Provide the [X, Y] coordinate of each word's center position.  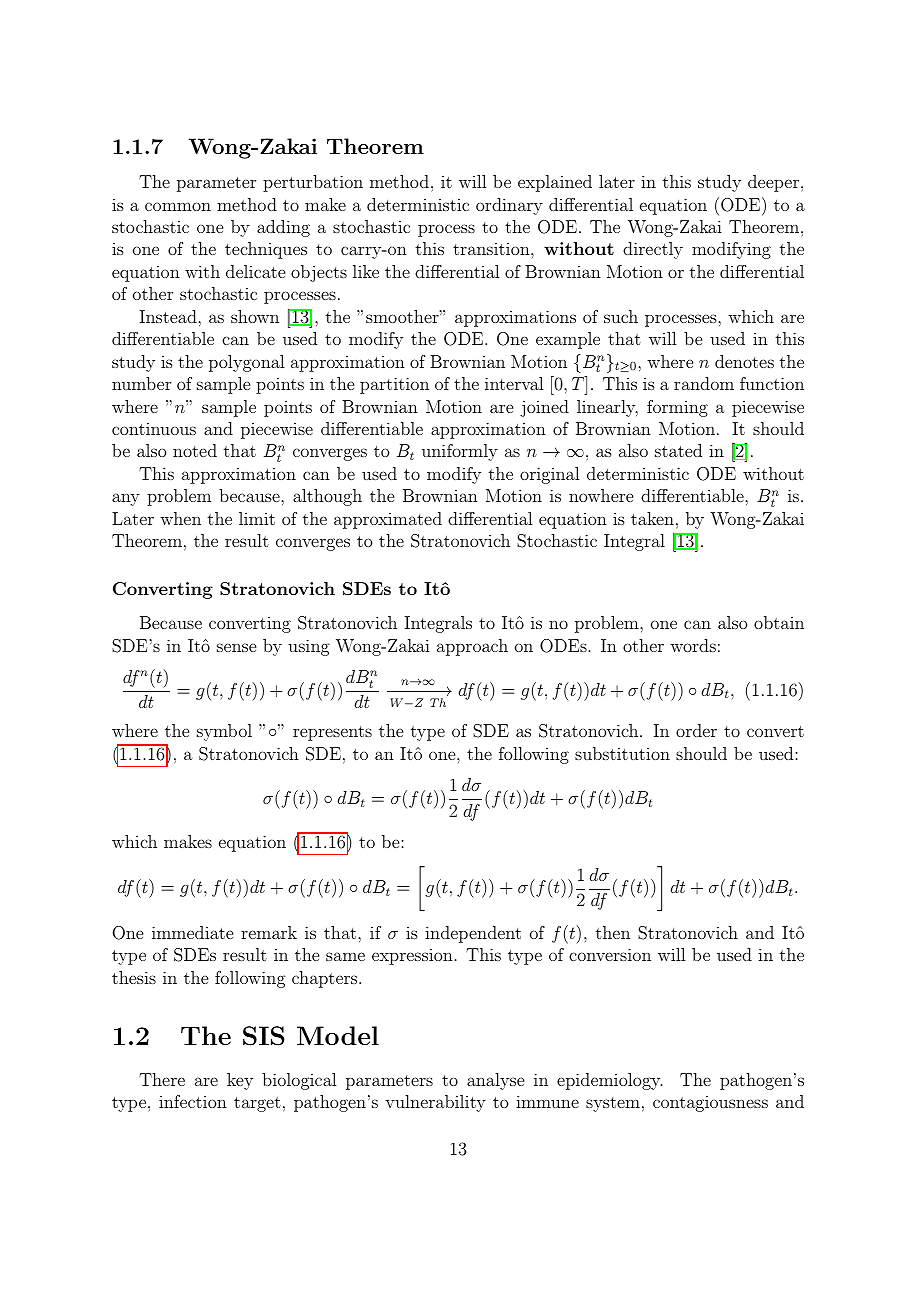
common [178, 206]
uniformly [460, 452]
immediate [192, 932]
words [693, 645]
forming [677, 408]
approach [472, 647]
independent [473, 934]
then [613, 932]
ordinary [509, 206]
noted [195, 450]
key [240, 1081]
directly [653, 250]
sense [236, 647]
